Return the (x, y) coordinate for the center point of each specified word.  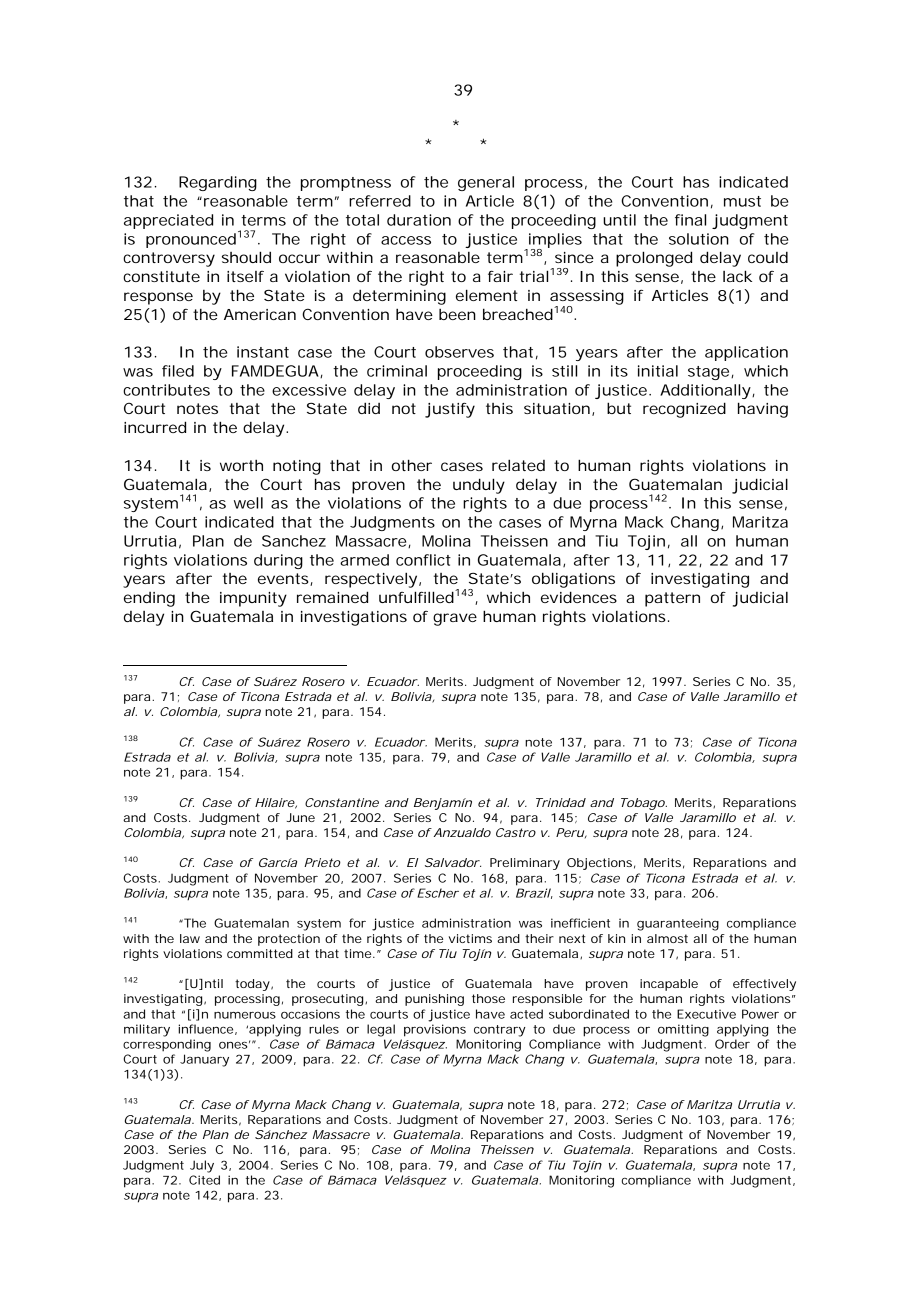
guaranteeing (678, 924)
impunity (253, 599)
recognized (684, 410)
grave (455, 619)
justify (450, 410)
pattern (672, 599)
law (190, 938)
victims (470, 938)
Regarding (218, 183)
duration (419, 220)
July (202, 1166)
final (690, 220)
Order (732, 1044)
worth (241, 465)
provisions (435, 1030)
